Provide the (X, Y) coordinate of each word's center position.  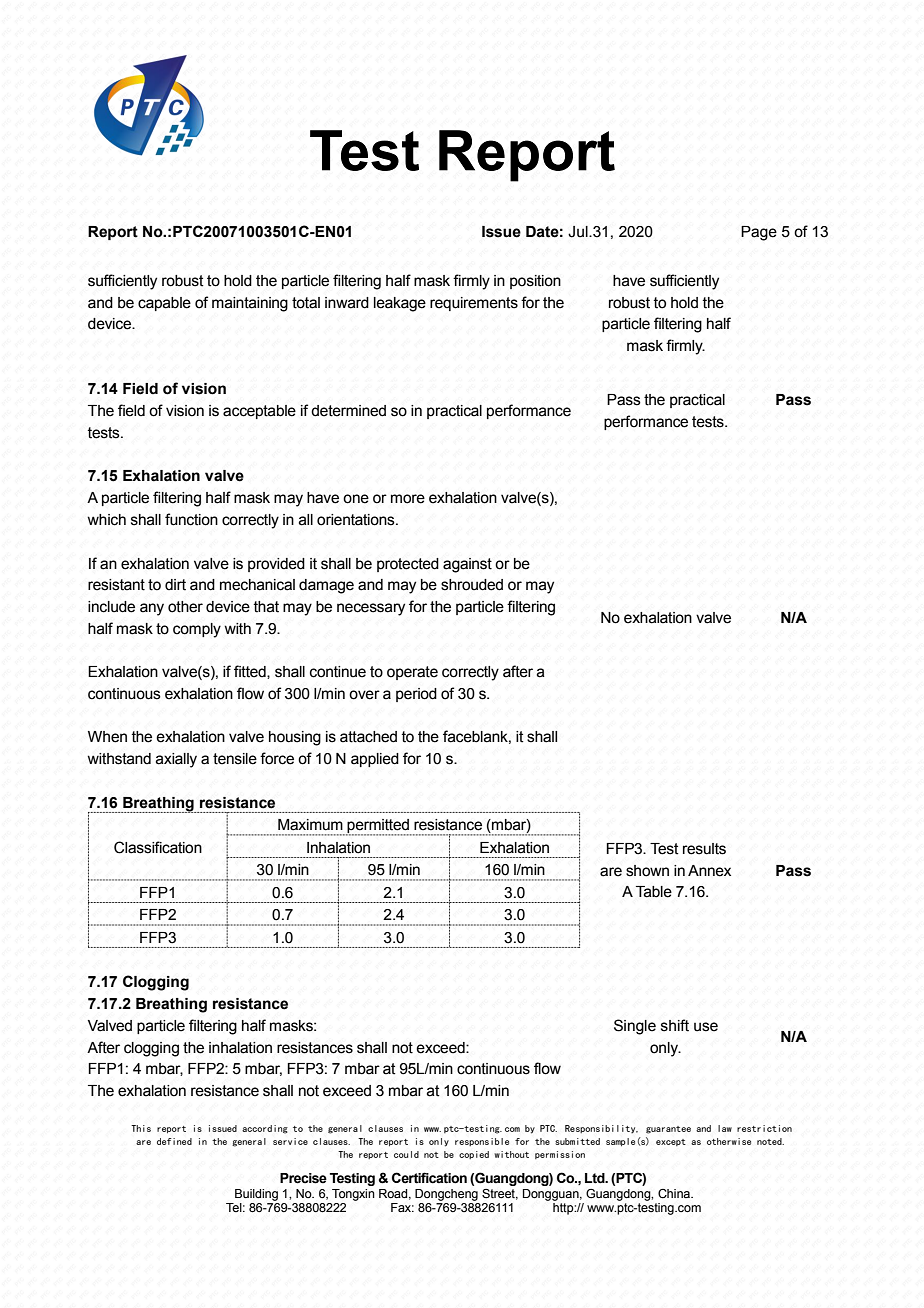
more (408, 499)
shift (675, 1025)
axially (176, 760)
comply (197, 630)
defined (174, 1141)
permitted (378, 827)
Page (759, 233)
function (191, 519)
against (467, 565)
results (704, 849)
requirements (474, 304)
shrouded (472, 585)
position (535, 282)
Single (635, 1027)
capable (164, 304)
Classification (158, 847)
